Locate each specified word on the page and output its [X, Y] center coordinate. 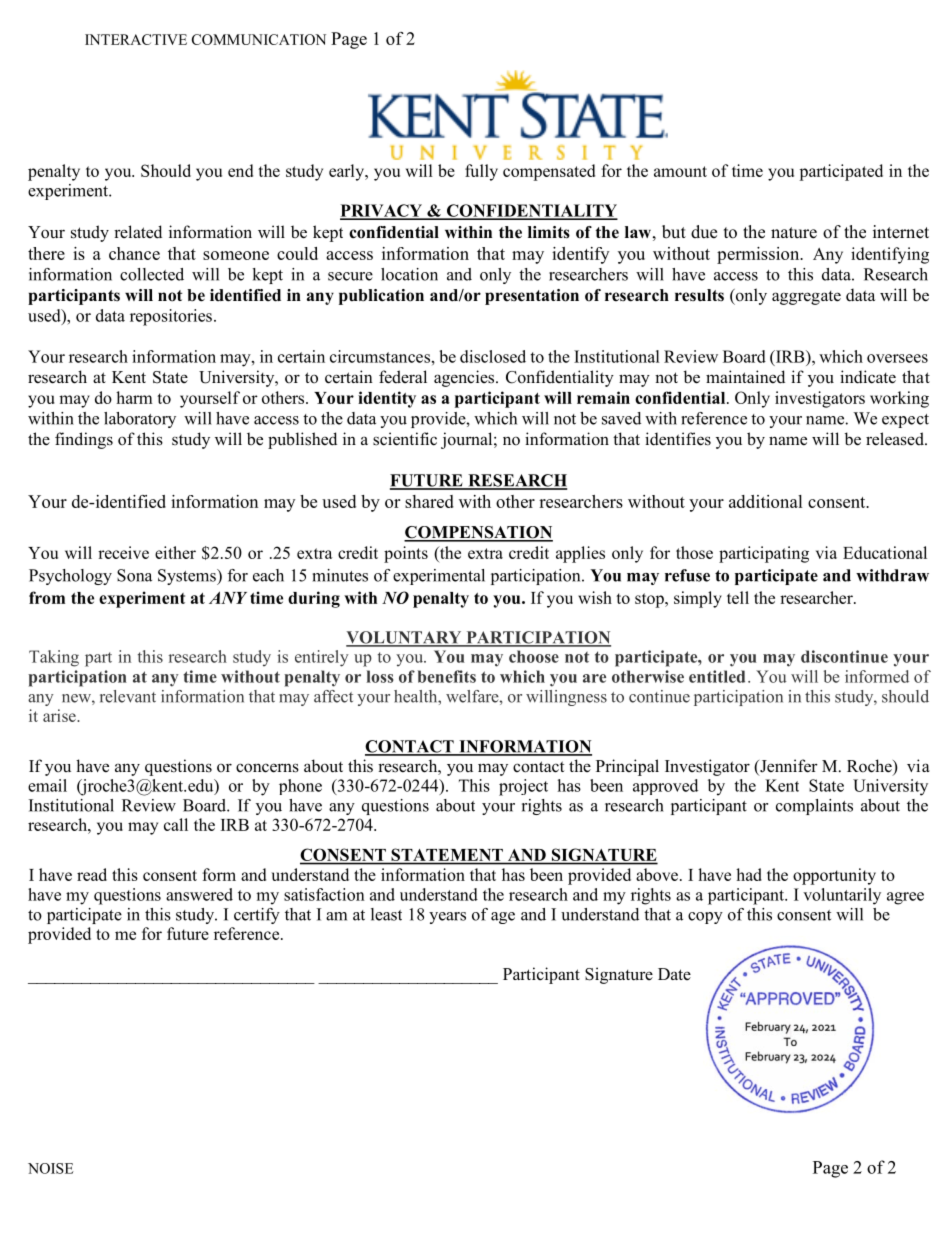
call [176, 824]
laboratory [140, 420]
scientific [405, 439]
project [523, 787]
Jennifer [788, 767]
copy [705, 918]
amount [680, 171]
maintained [745, 377]
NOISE [51, 1168]
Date [674, 974]
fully [481, 172]
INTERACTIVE [136, 39]
